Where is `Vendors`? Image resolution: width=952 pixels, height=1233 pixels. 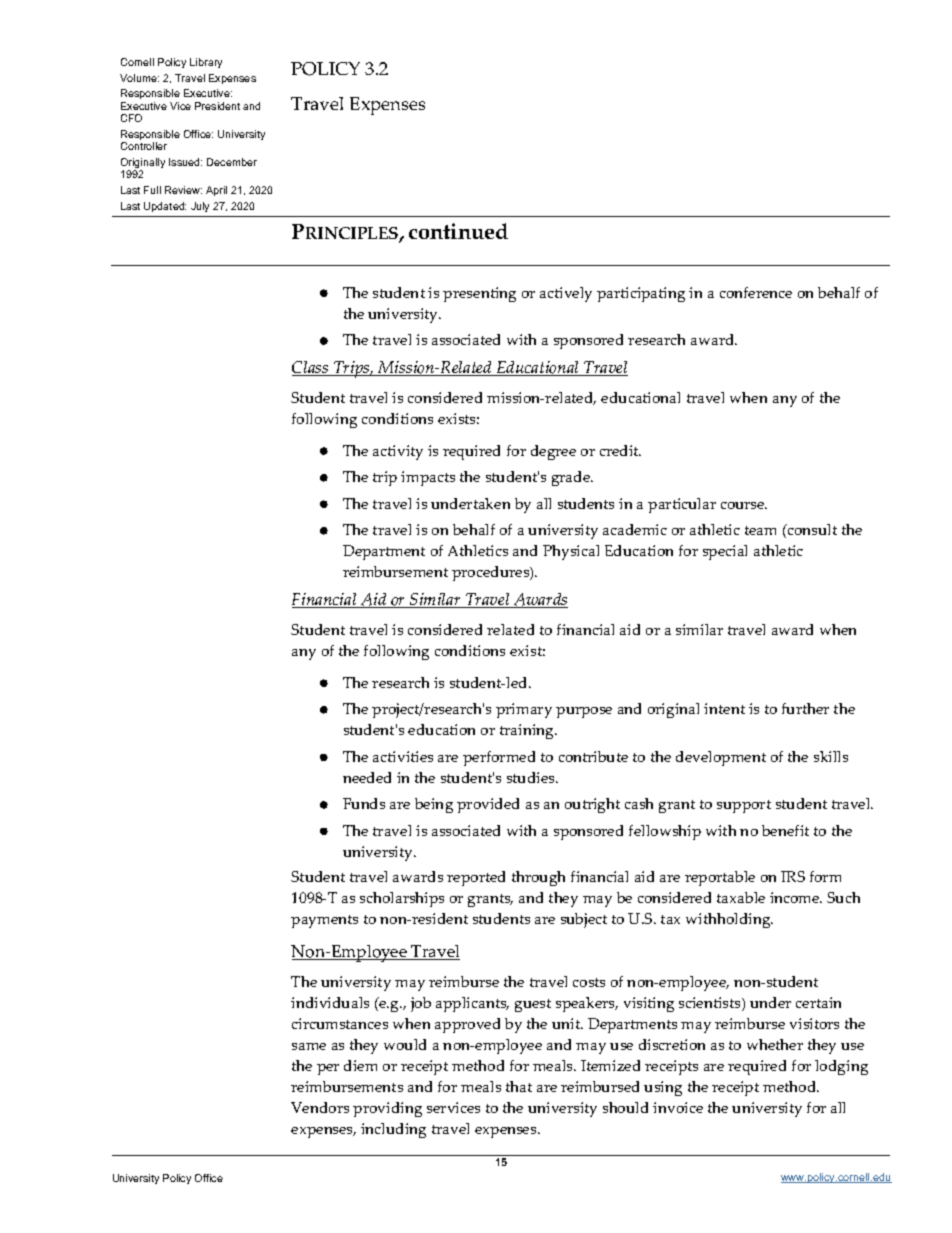 Vendors is located at coordinates (320, 1107).
